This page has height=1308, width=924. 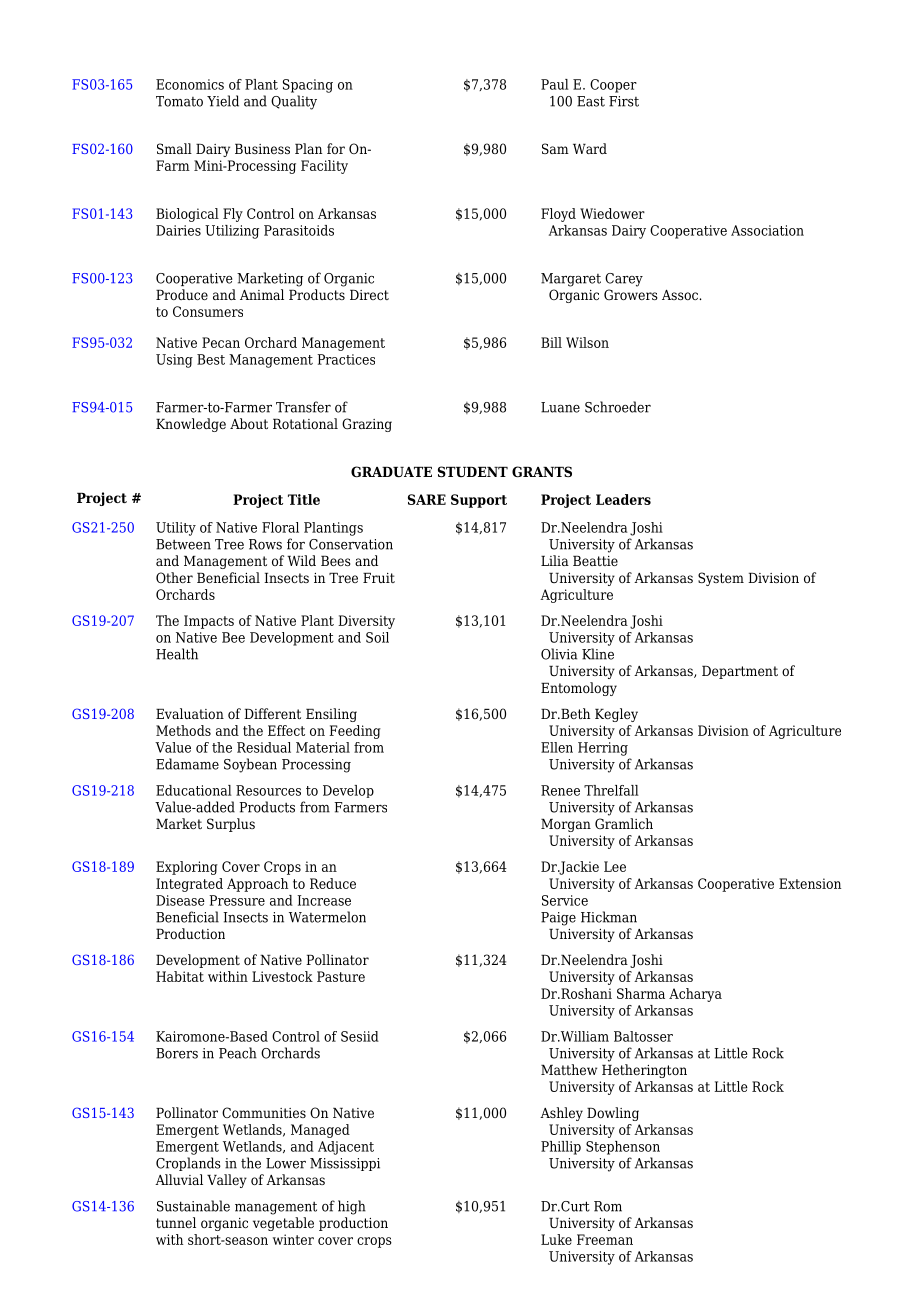 I want to click on Luke, so click(x=556, y=1239).
